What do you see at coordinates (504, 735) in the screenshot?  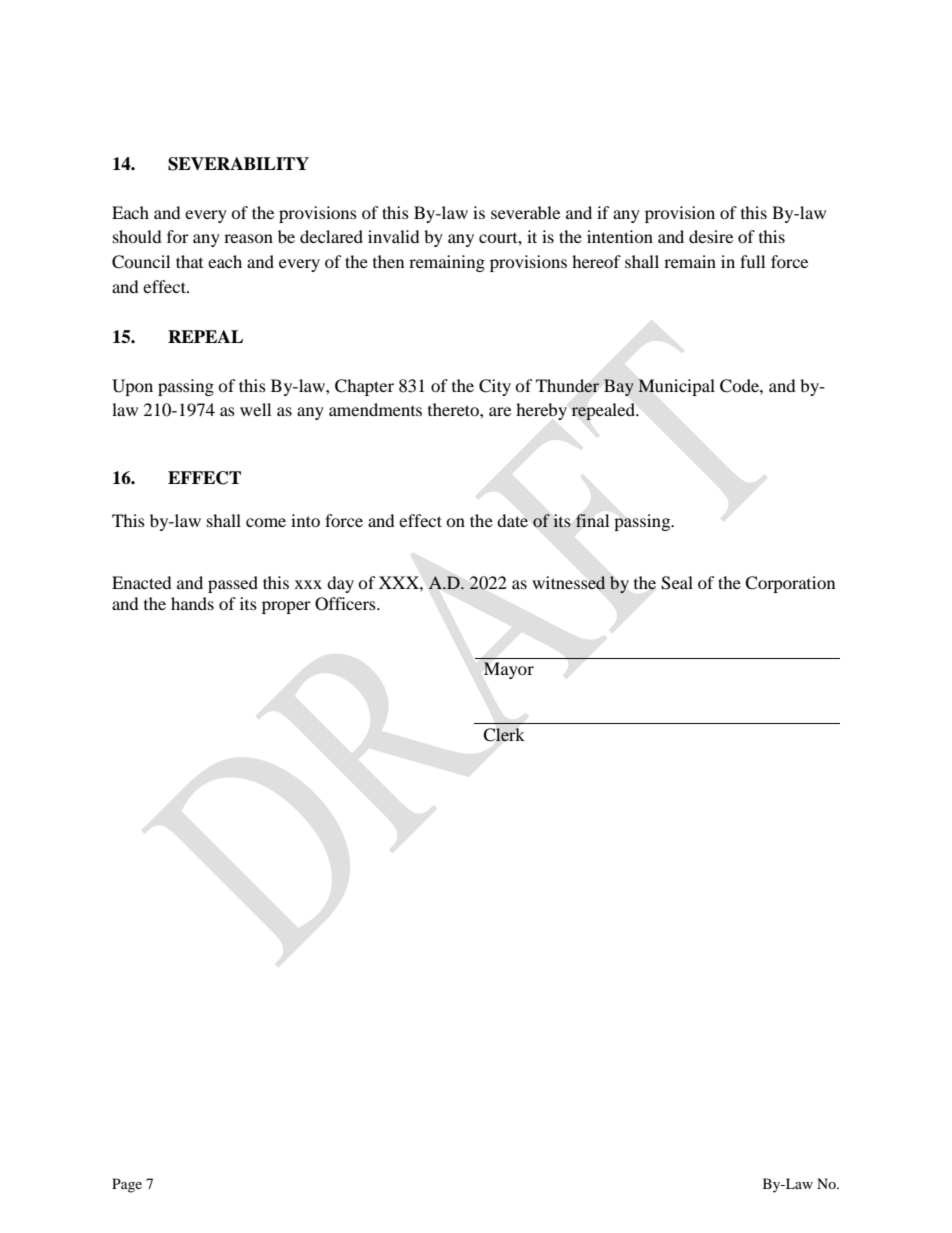 I see `Clerk` at bounding box center [504, 735].
